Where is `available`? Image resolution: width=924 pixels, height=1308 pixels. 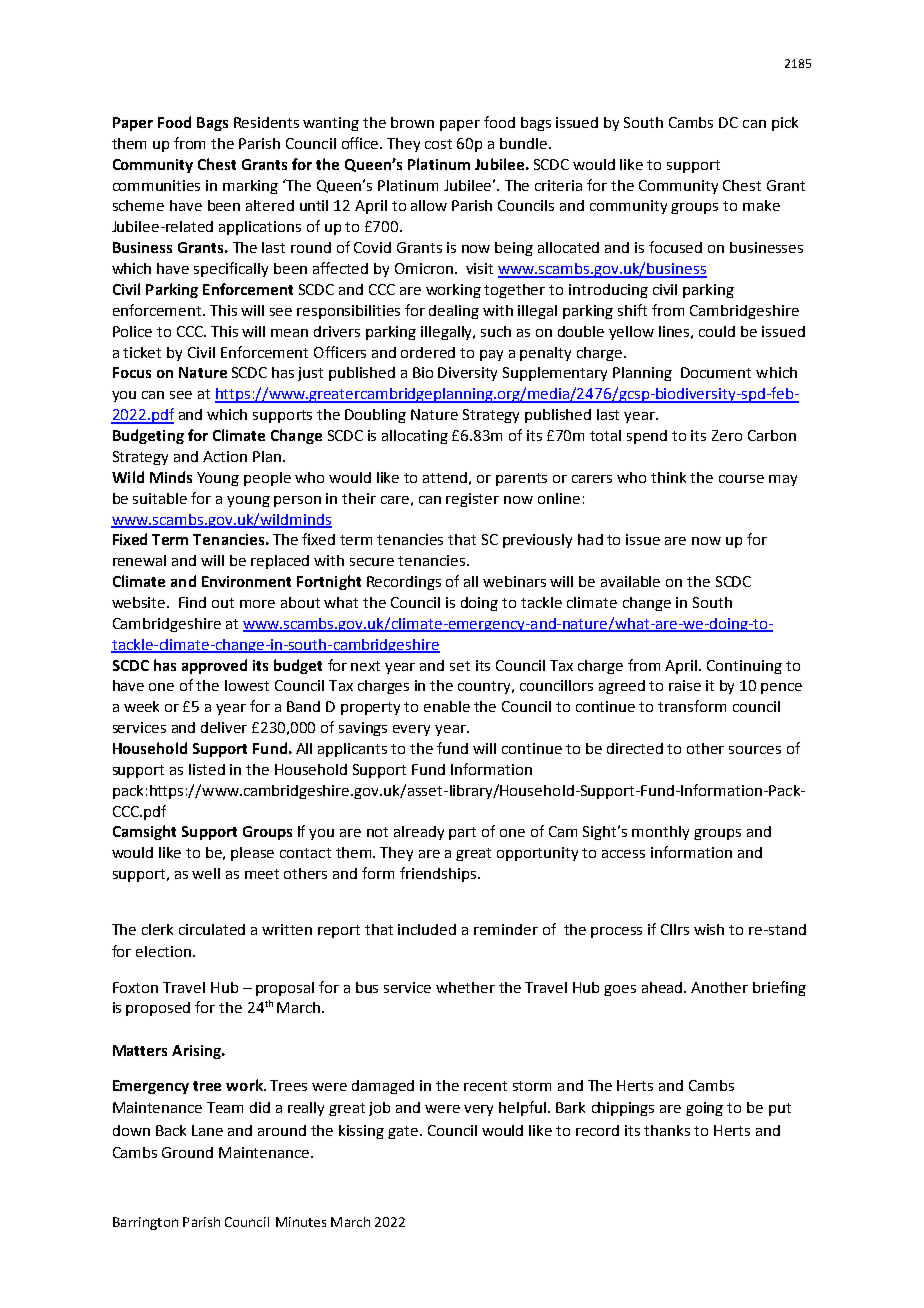
available is located at coordinates (630, 581).
